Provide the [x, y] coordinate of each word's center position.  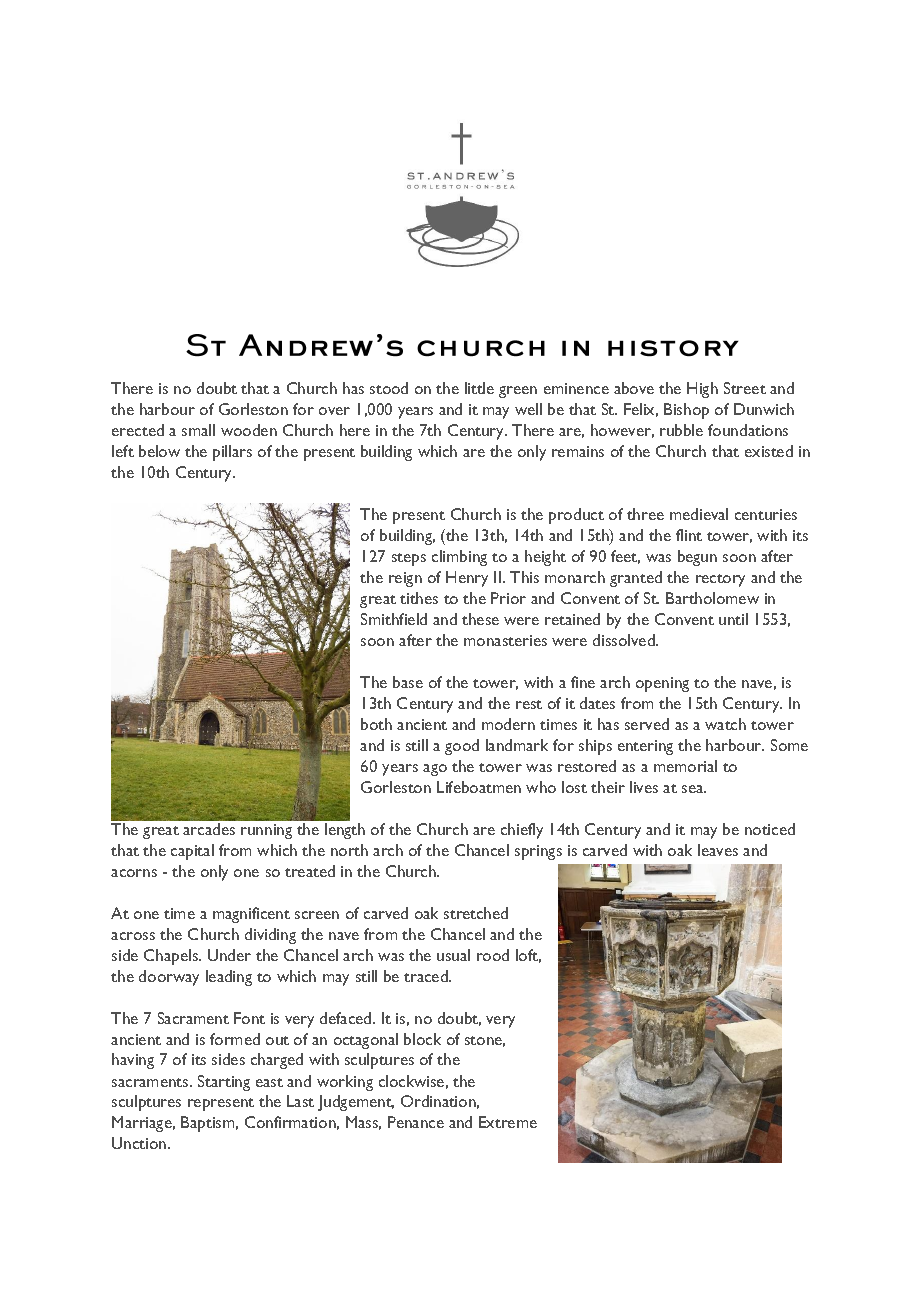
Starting [224, 1083]
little [479, 388]
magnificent [251, 915]
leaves [718, 850]
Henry [467, 579]
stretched [476, 913]
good [462, 747]
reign [405, 579]
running [266, 831]
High [702, 390]
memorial [685, 766]
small [198, 430]
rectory [720, 580]
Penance [416, 1122]
